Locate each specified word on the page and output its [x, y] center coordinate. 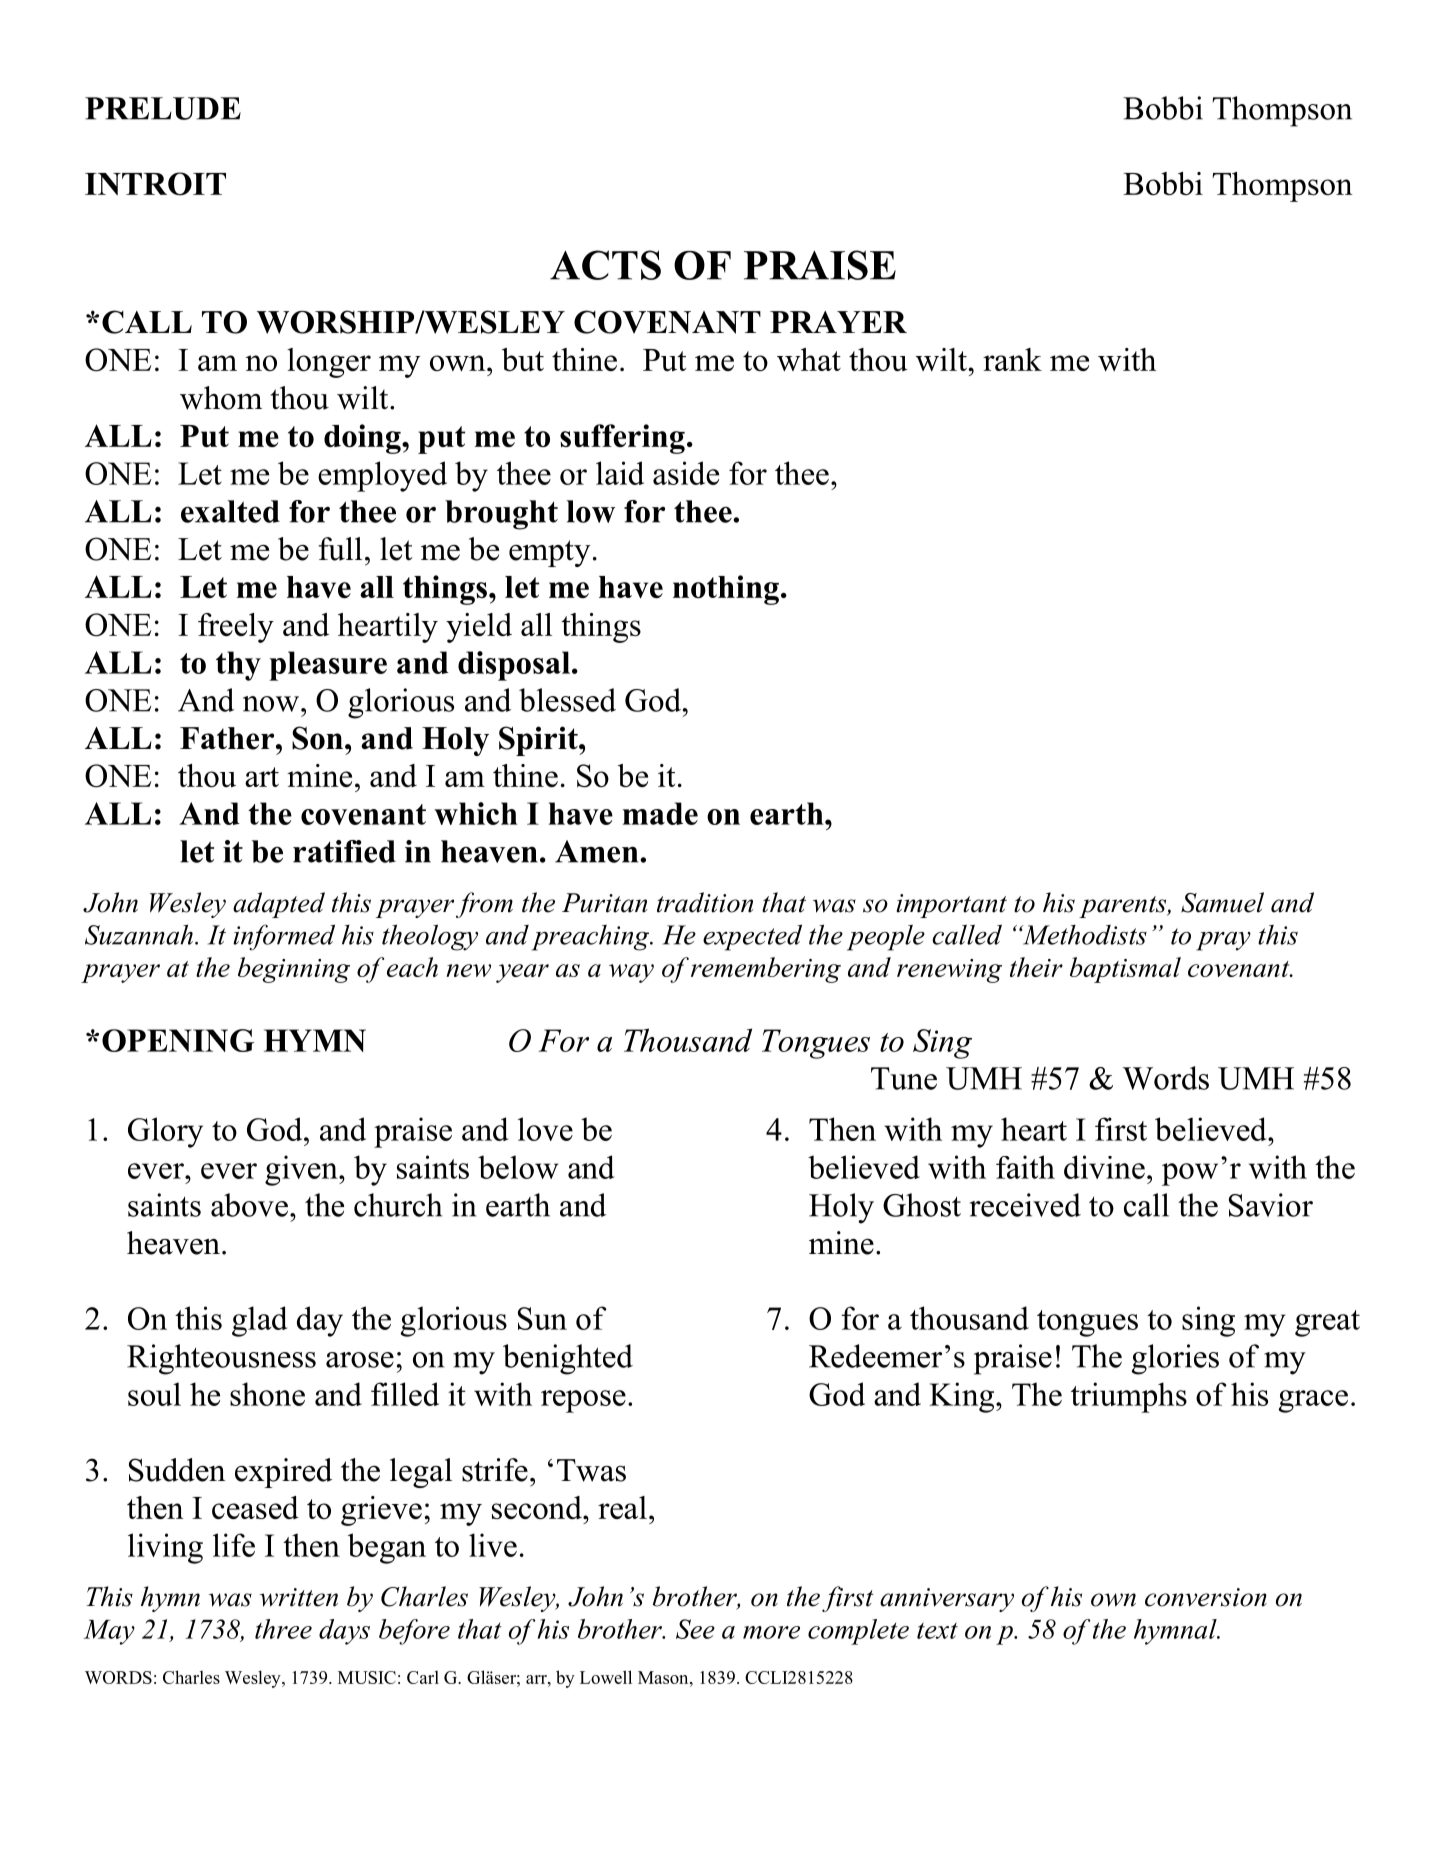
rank [1012, 359]
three [283, 1629]
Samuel [1222, 902]
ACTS [605, 265]
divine [1104, 1167]
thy [238, 666]
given [302, 1170]
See [695, 1629]
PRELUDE [163, 108]
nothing [726, 590]
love [545, 1129]
